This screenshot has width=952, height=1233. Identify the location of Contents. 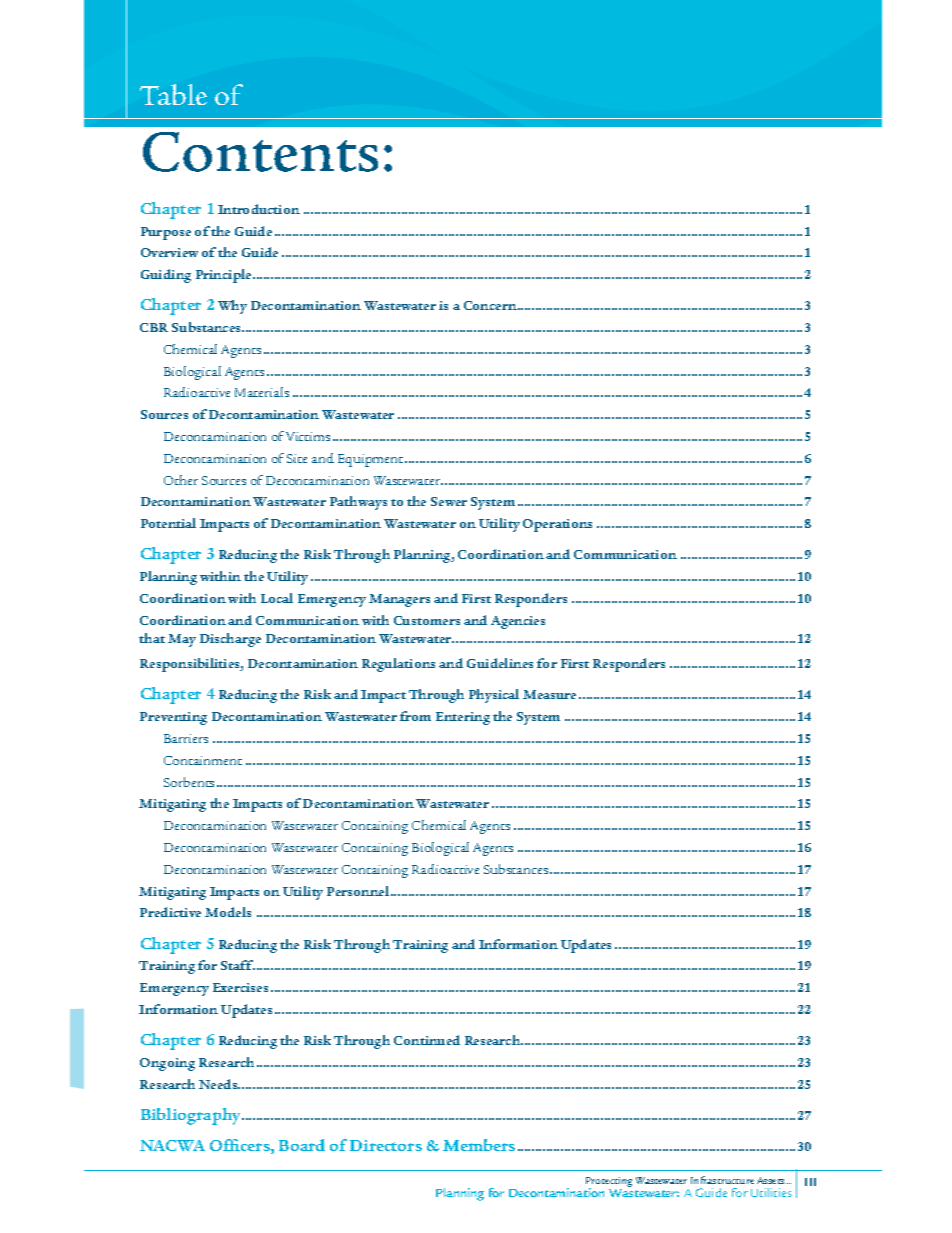
(260, 152).
